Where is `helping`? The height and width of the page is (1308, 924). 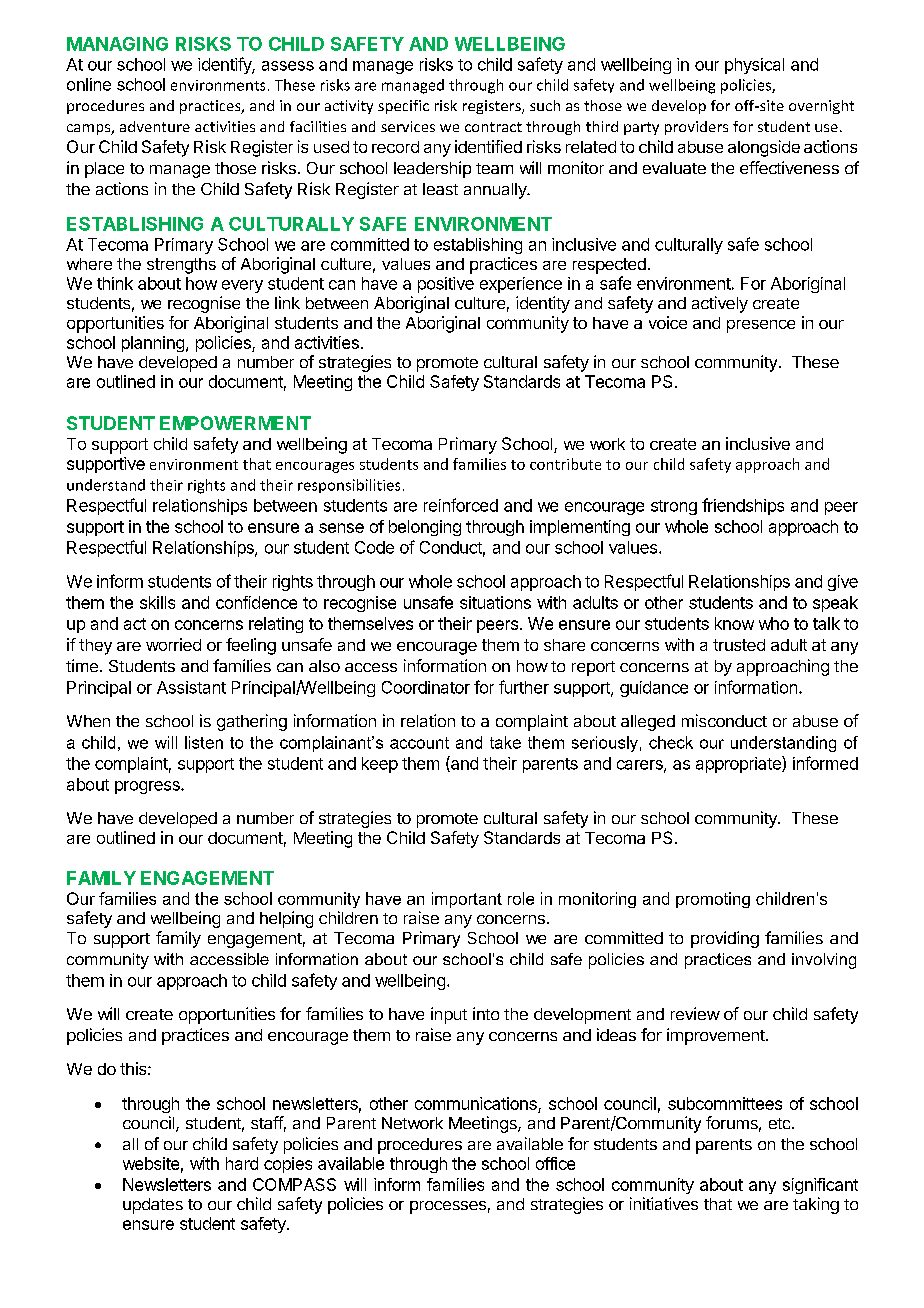 helping is located at coordinates (286, 919).
